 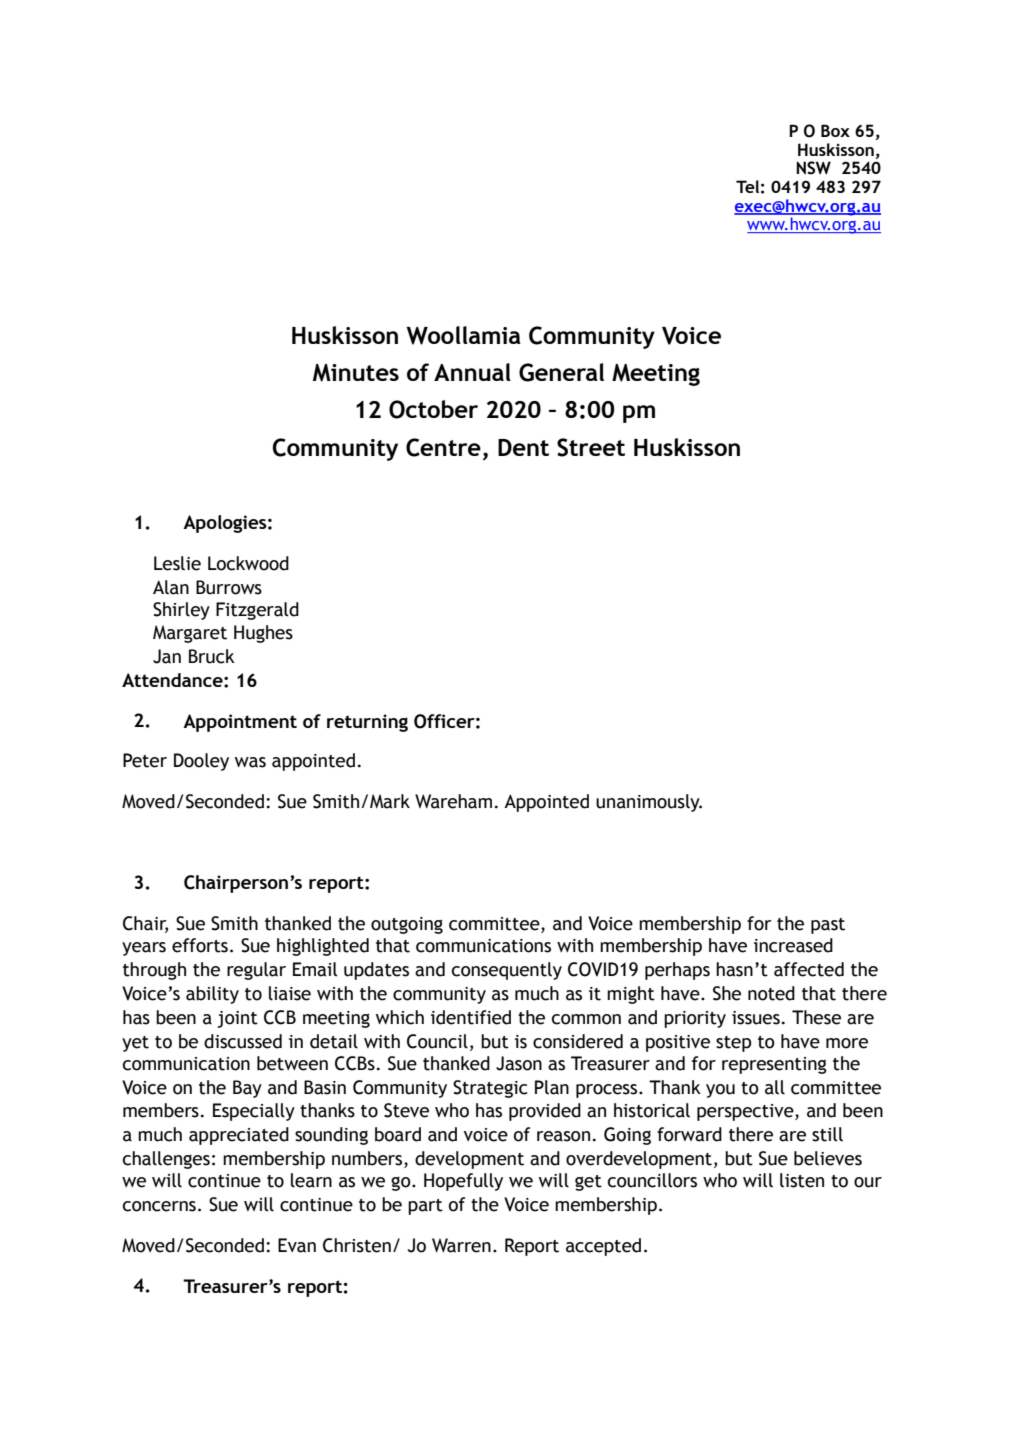 What do you see at coordinates (443, 447) in the document?
I see `Centre` at bounding box center [443, 447].
